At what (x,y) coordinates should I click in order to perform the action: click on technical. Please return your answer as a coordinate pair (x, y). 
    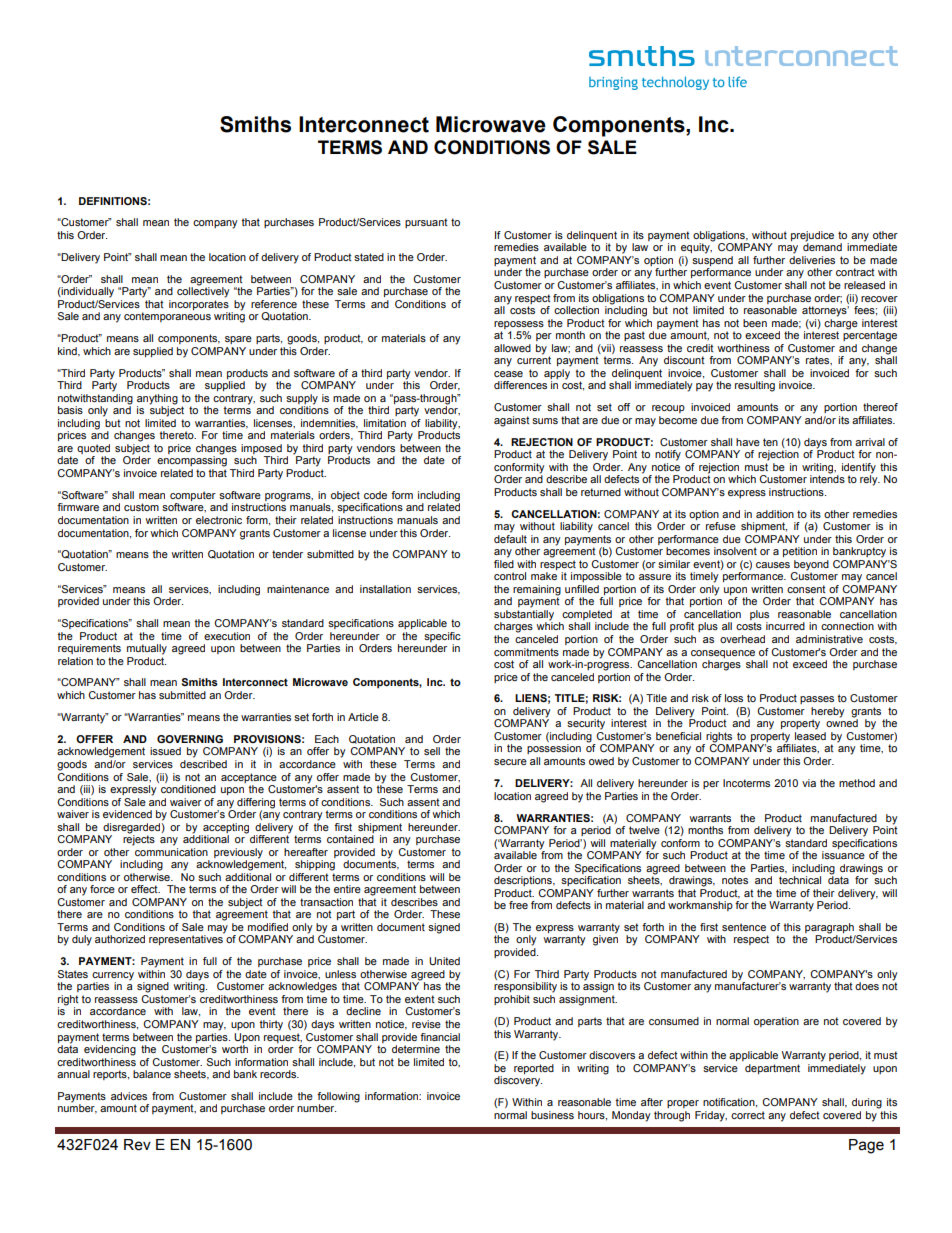
    Looking at the image, I should click on (800, 880).
